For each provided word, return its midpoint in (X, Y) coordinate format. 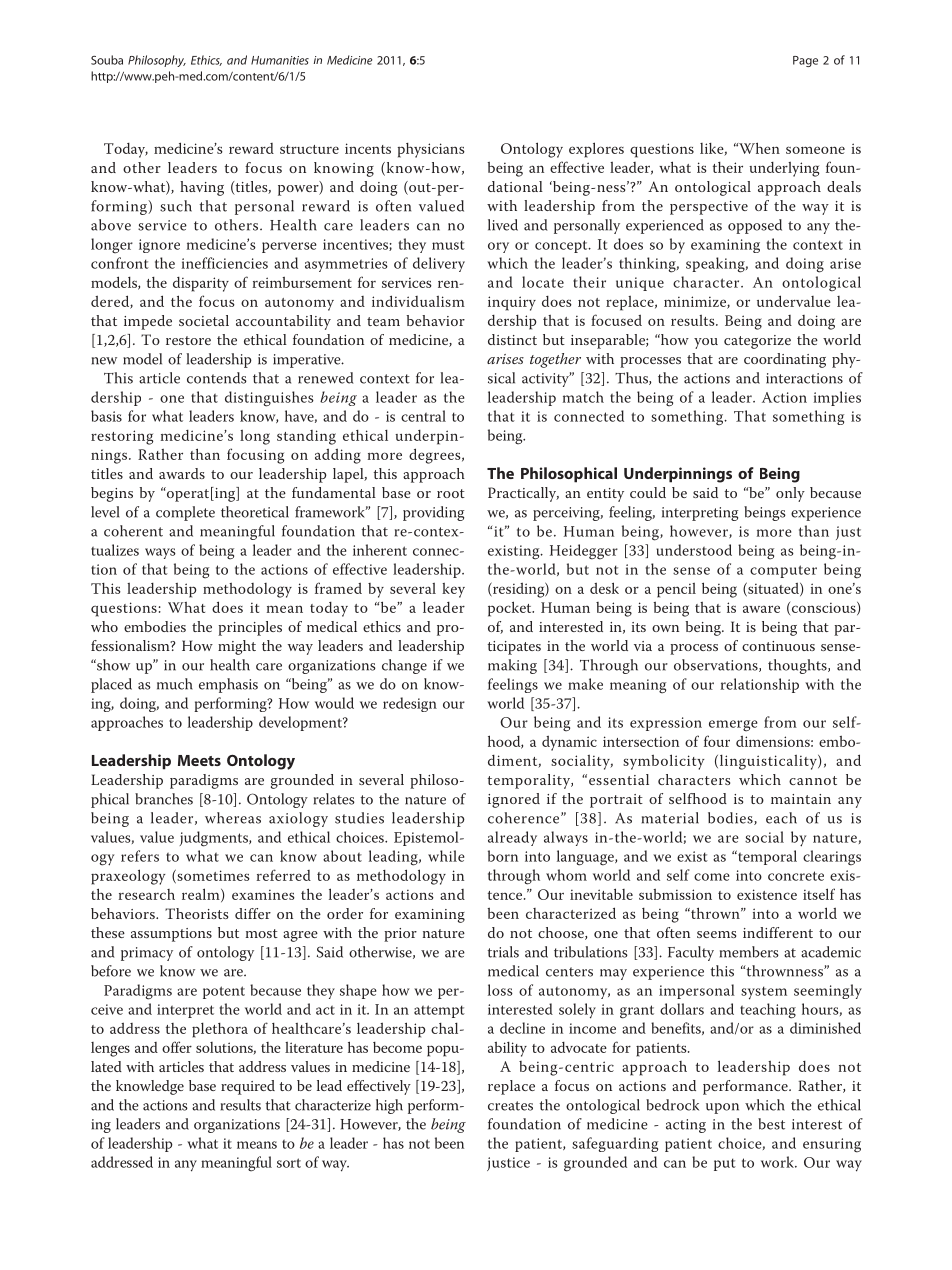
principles (250, 628)
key (453, 590)
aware (761, 609)
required (248, 1087)
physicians (431, 150)
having (202, 188)
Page (805, 61)
